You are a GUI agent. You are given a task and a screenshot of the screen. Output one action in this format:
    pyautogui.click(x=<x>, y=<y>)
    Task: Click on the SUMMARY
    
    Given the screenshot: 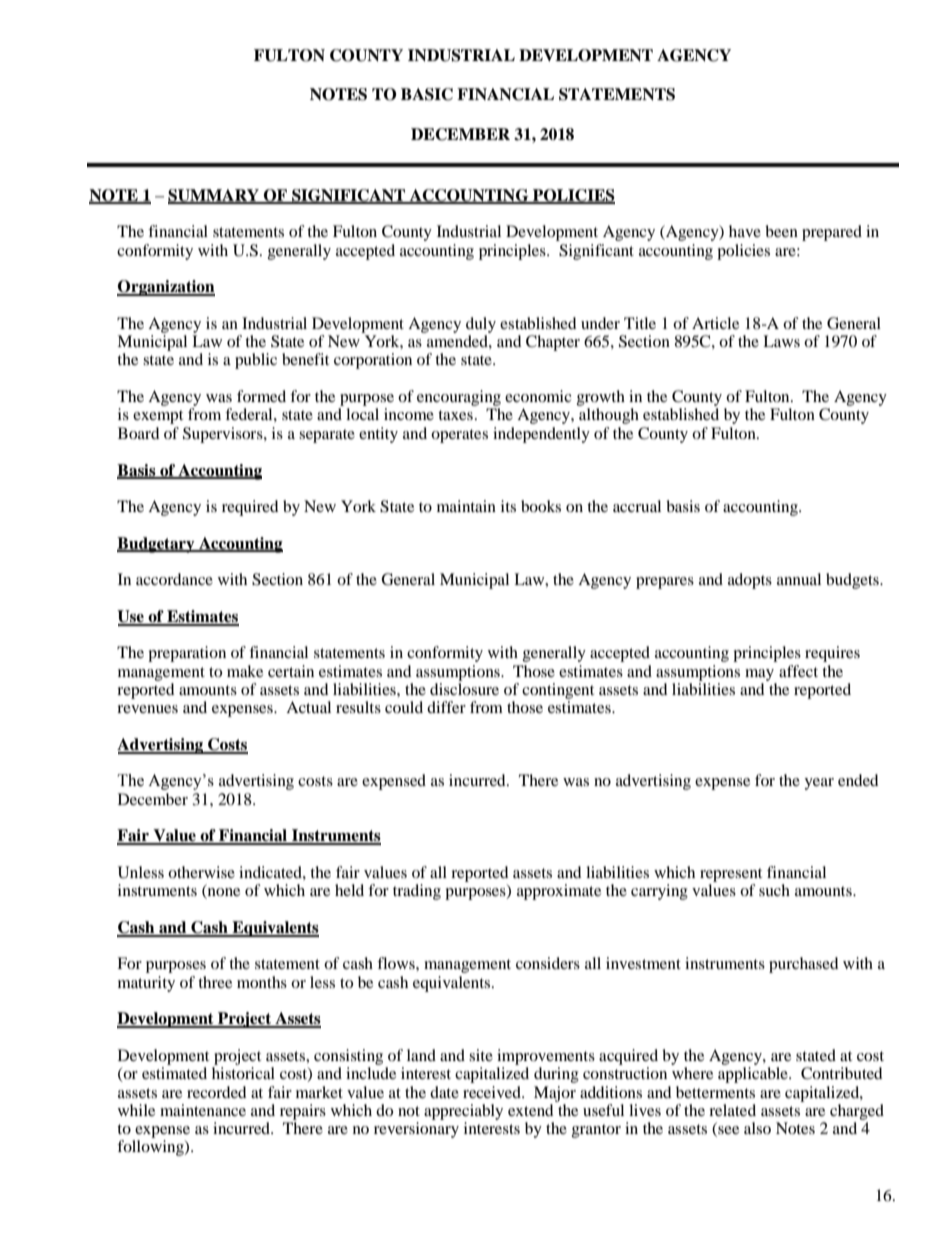 What is the action you would take?
    pyautogui.click(x=214, y=196)
